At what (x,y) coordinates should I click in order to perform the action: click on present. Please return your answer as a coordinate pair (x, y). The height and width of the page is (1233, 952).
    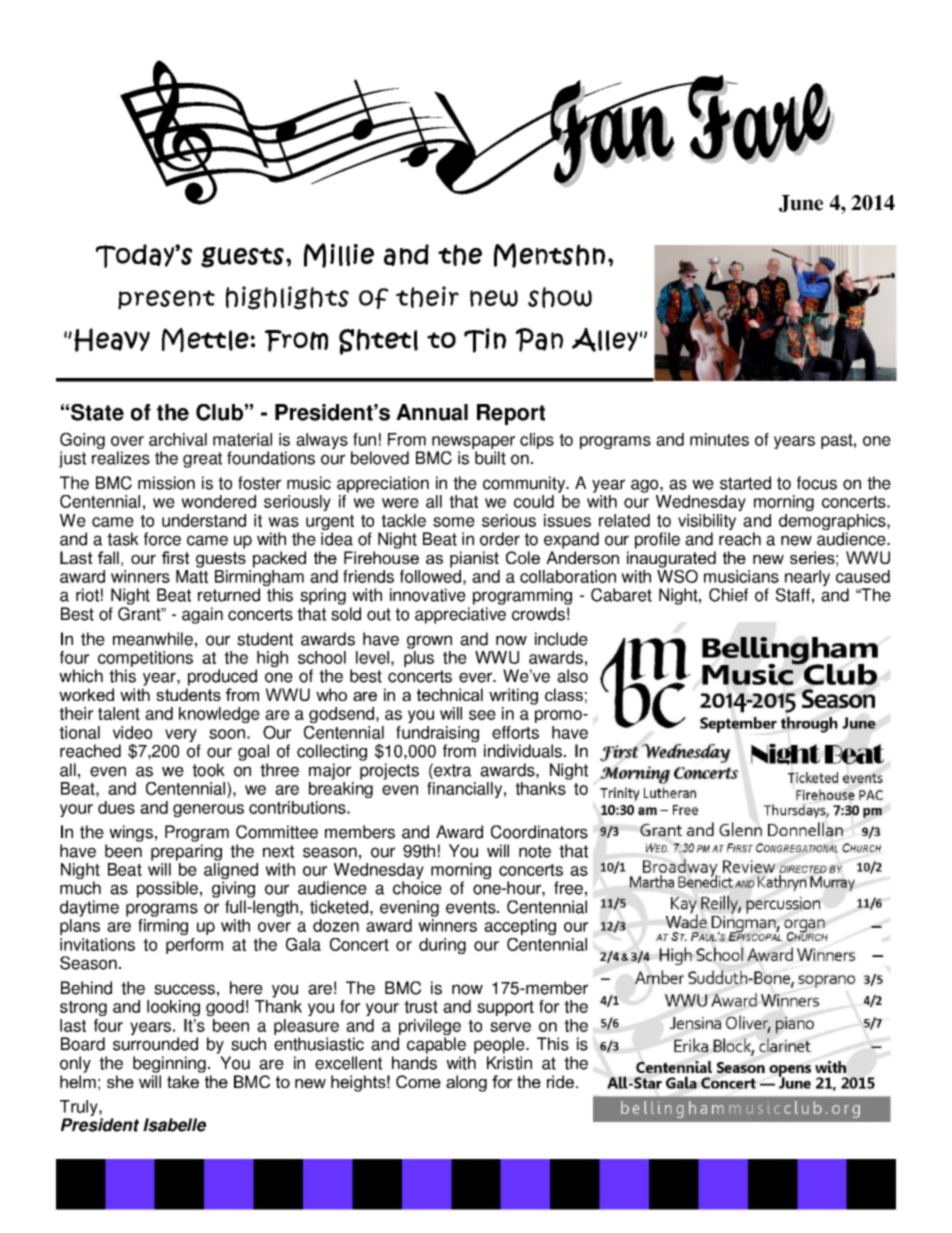
    Looking at the image, I should click on (166, 300).
